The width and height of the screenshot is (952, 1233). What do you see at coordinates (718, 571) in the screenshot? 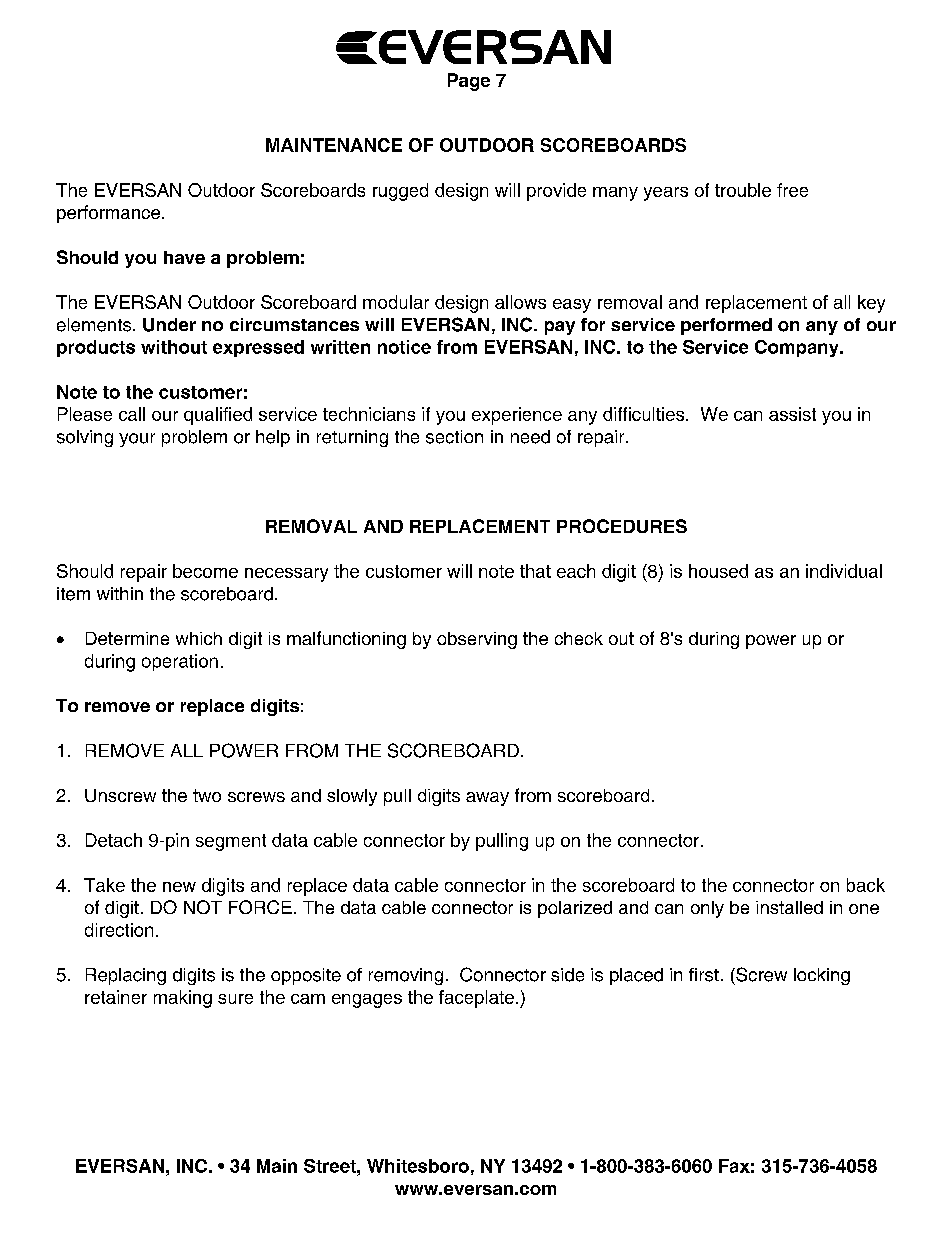
I see `housed` at bounding box center [718, 571].
